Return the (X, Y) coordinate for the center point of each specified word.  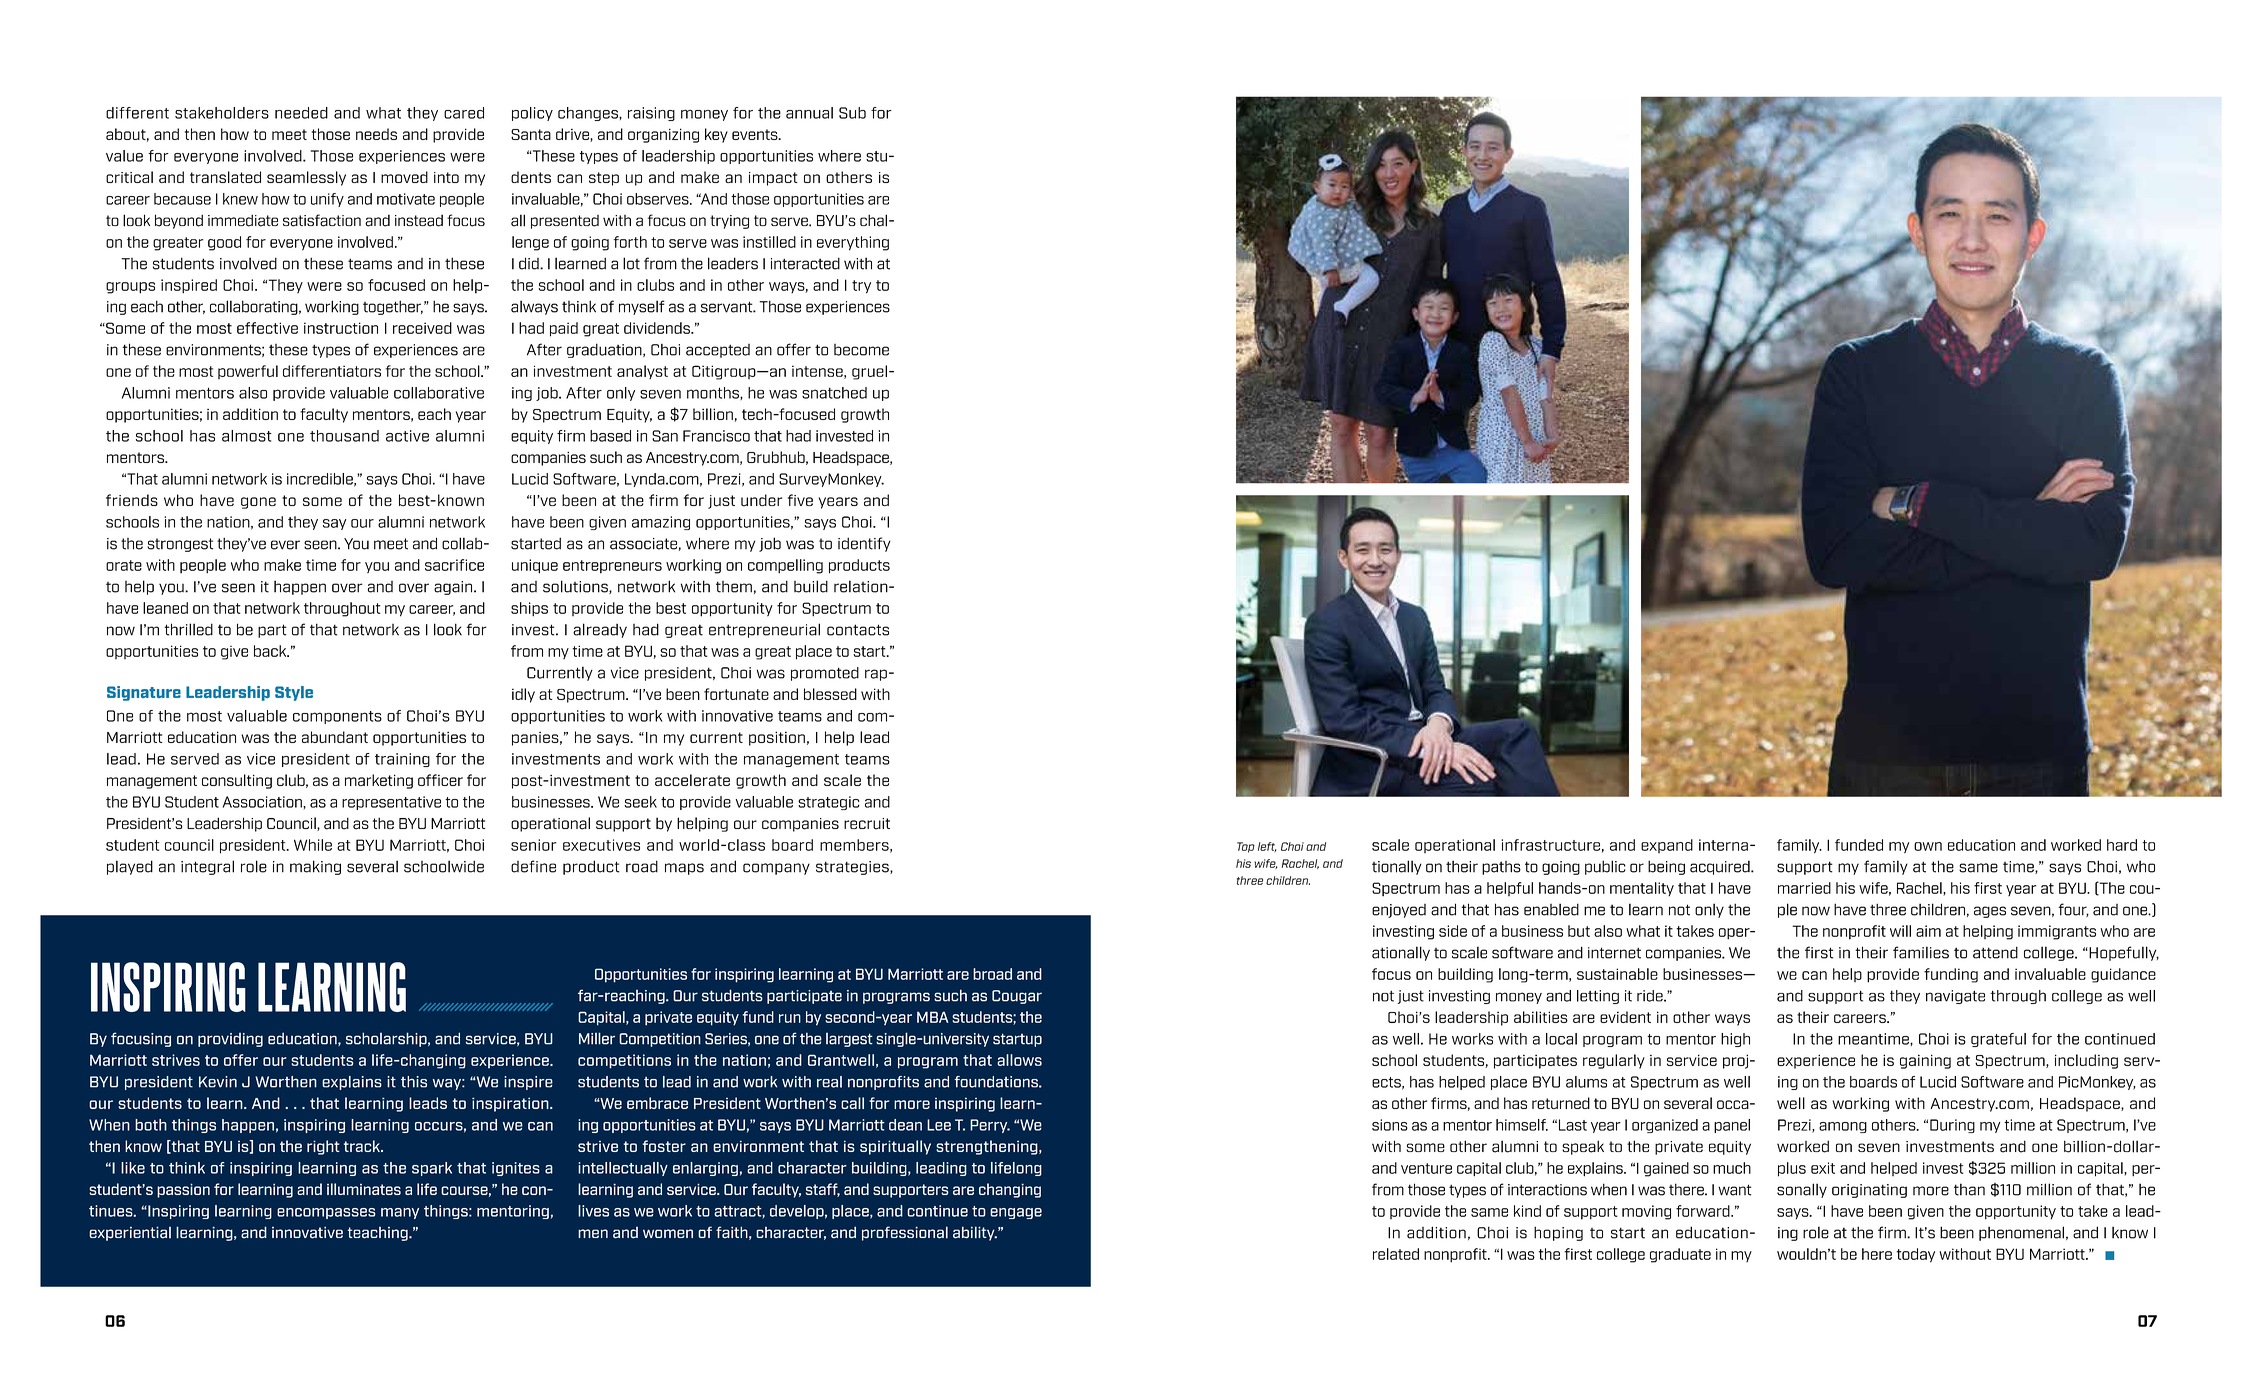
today (1915, 1255)
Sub (852, 113)
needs (376, 134)
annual (809, 113)
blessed (830, 694)
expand (1667, 846)
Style (294, 693)
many (400, 1213)
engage (1016, 1213)
